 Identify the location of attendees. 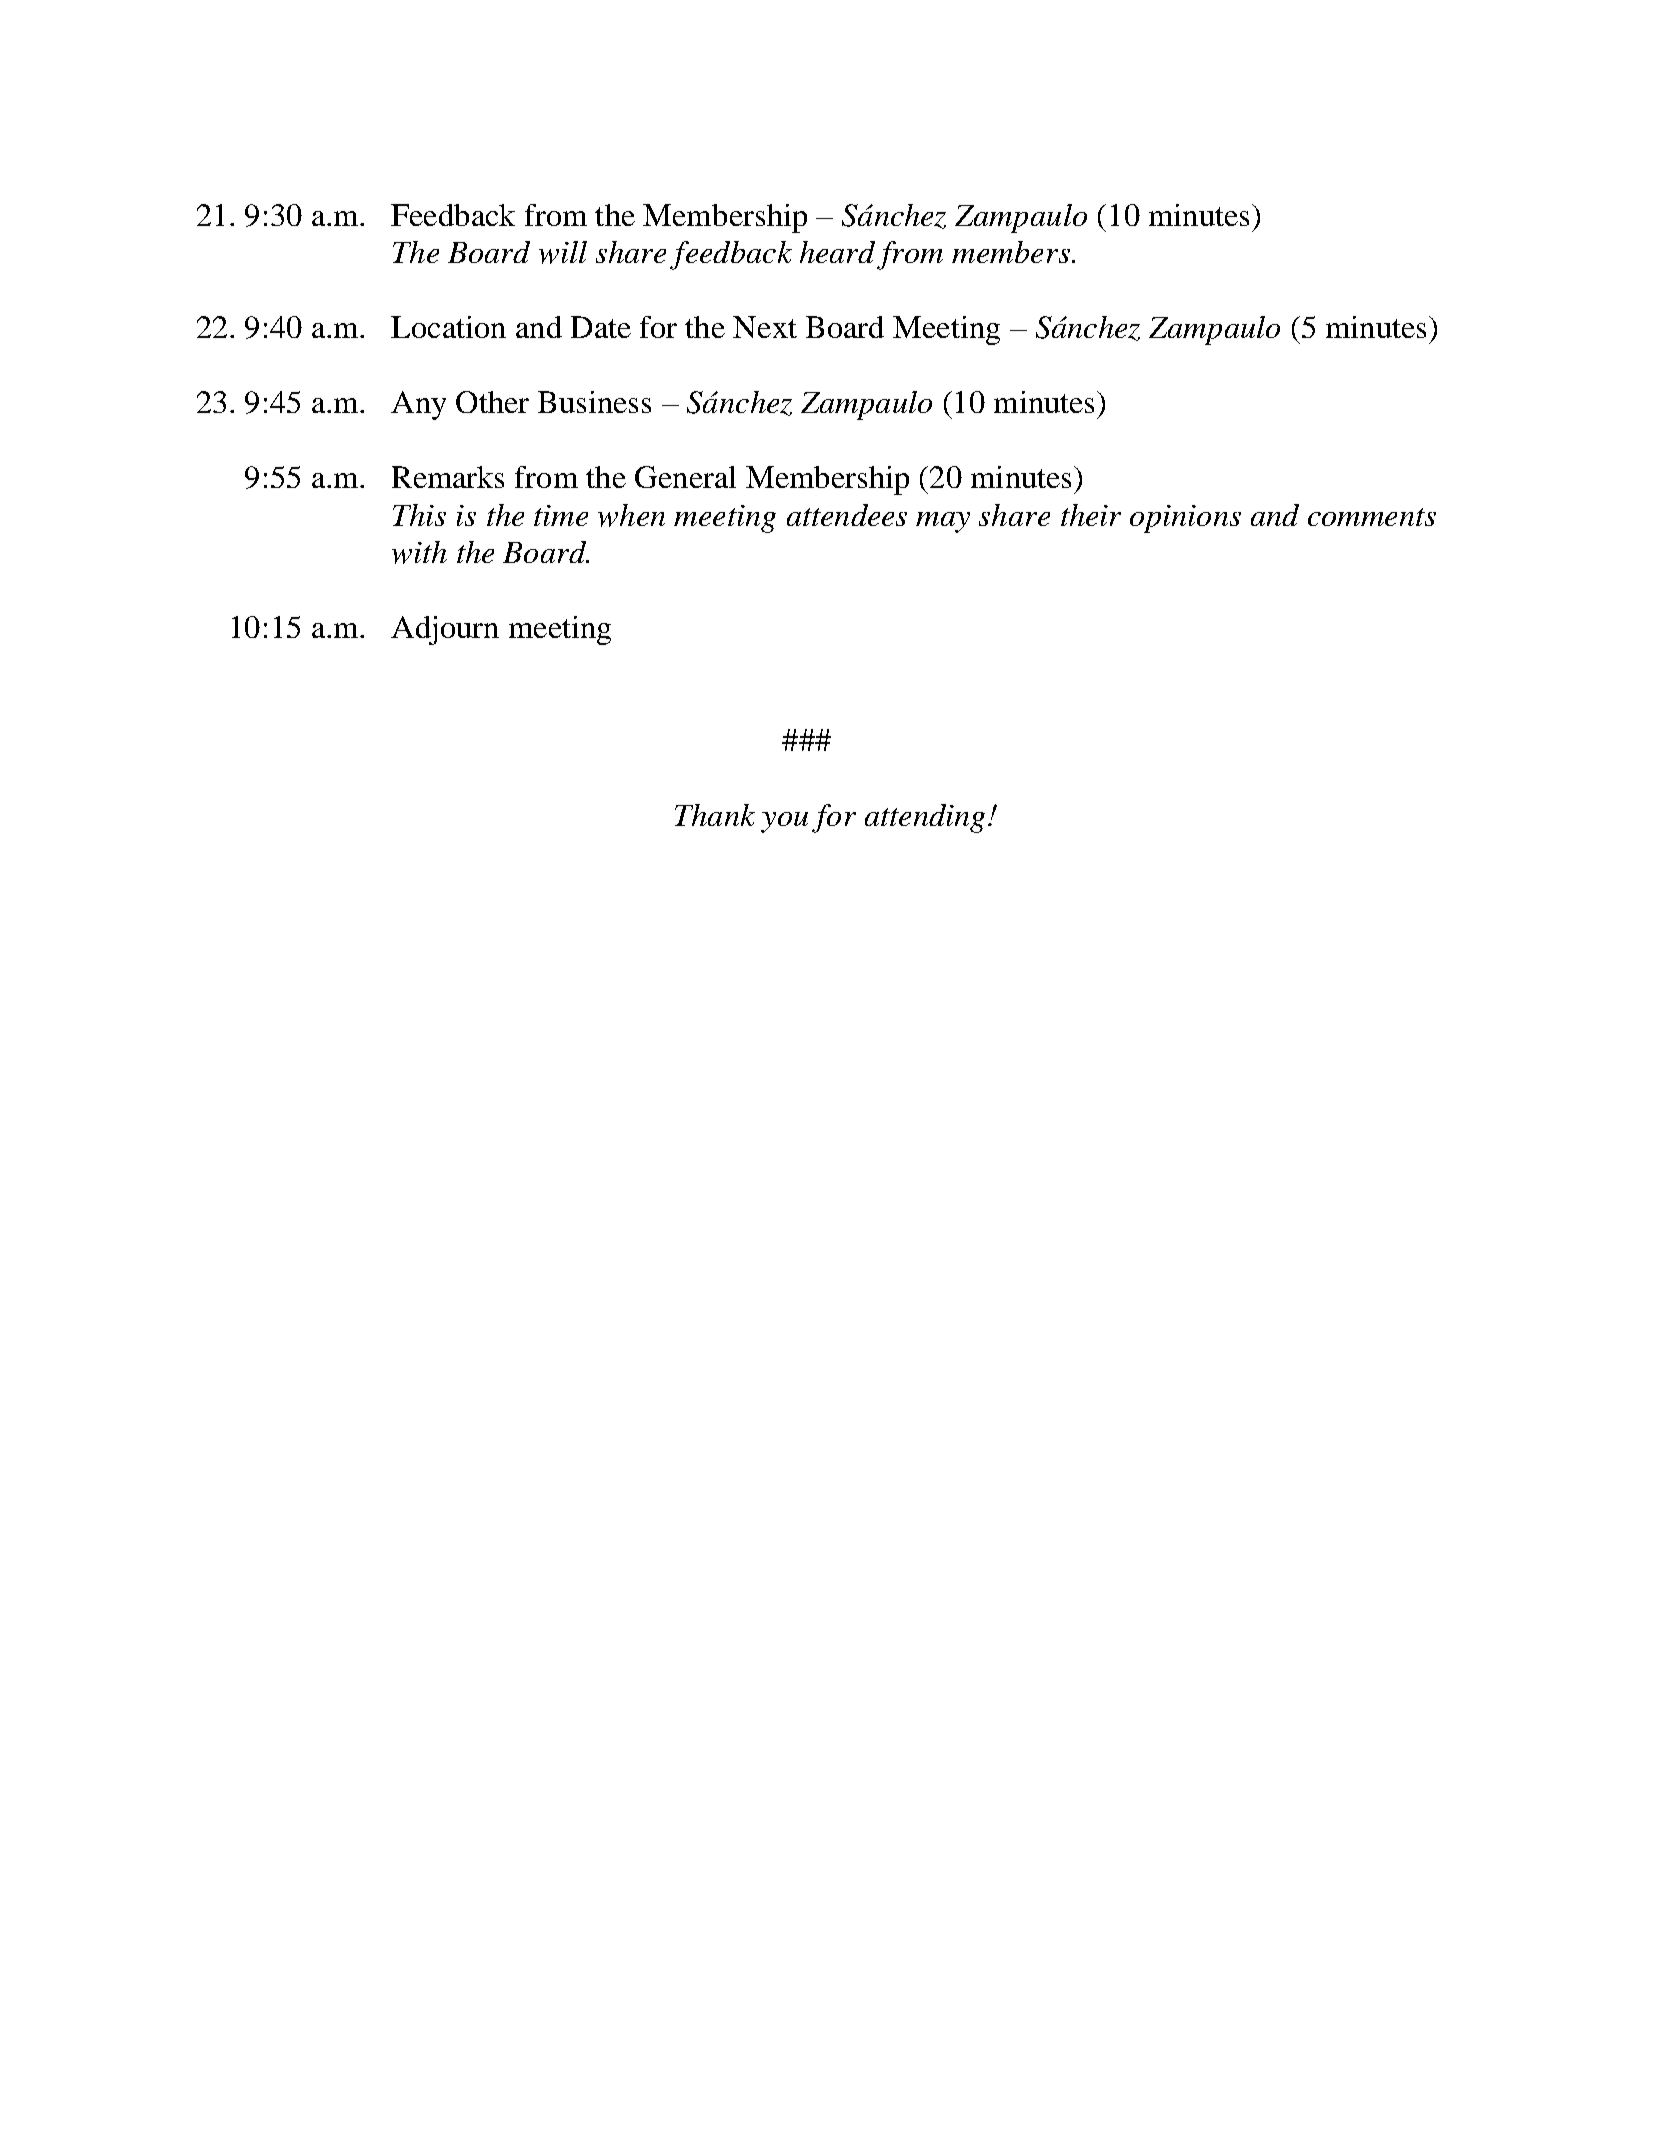
(847, 515).
